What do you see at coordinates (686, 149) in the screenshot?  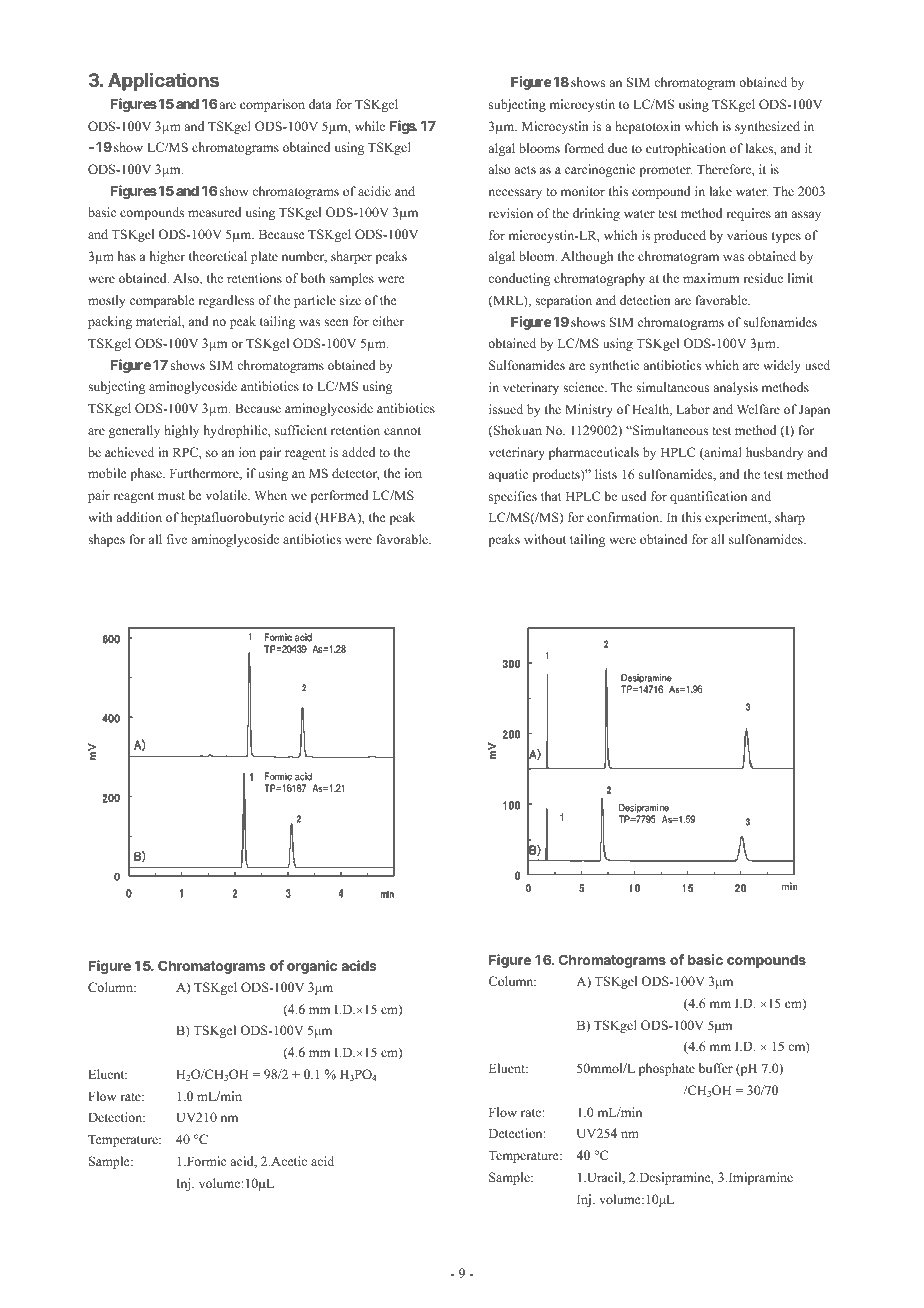 I see `eutrophication` at bounding box center [686, 149].
